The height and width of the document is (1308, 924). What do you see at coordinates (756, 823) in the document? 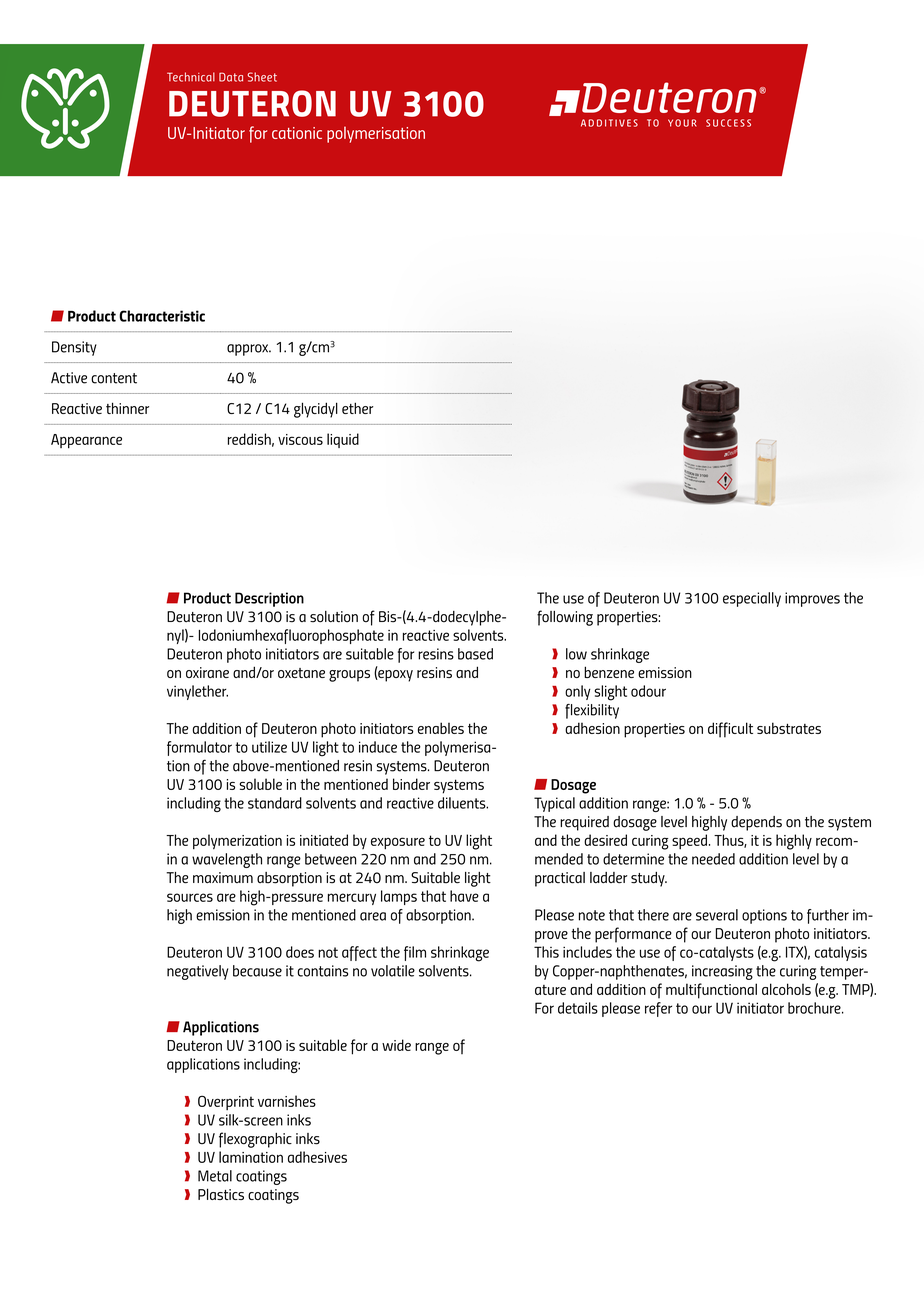
I see `depends` at bounding box center [756, 823].
